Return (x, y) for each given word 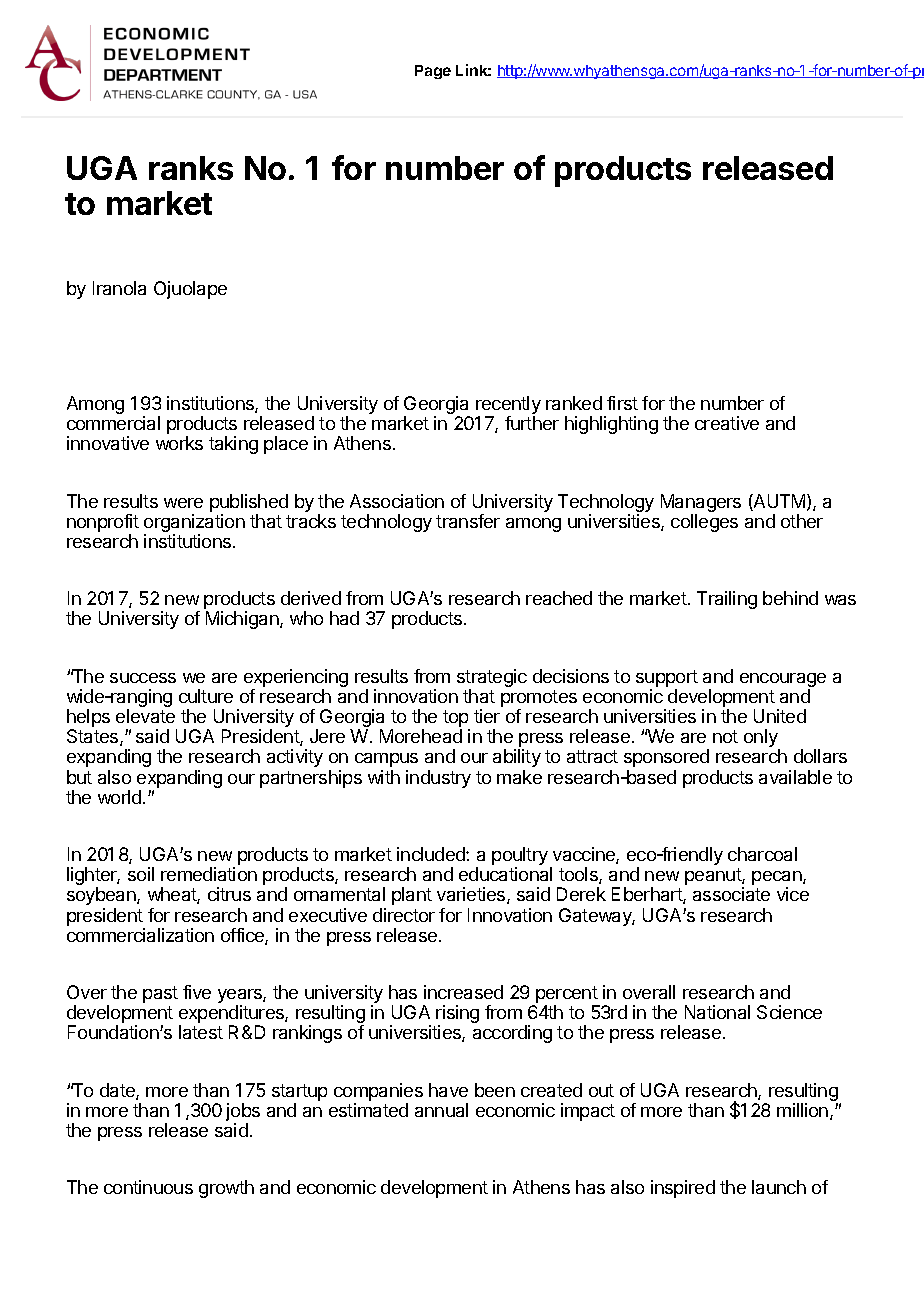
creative (727, 423)
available (795, 777)
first (622, 403)
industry (438, 779)
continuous (148, 1187)
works (179, 443)
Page (433, 72)
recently (508, 406)
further (532, 423)
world (119, 797)
